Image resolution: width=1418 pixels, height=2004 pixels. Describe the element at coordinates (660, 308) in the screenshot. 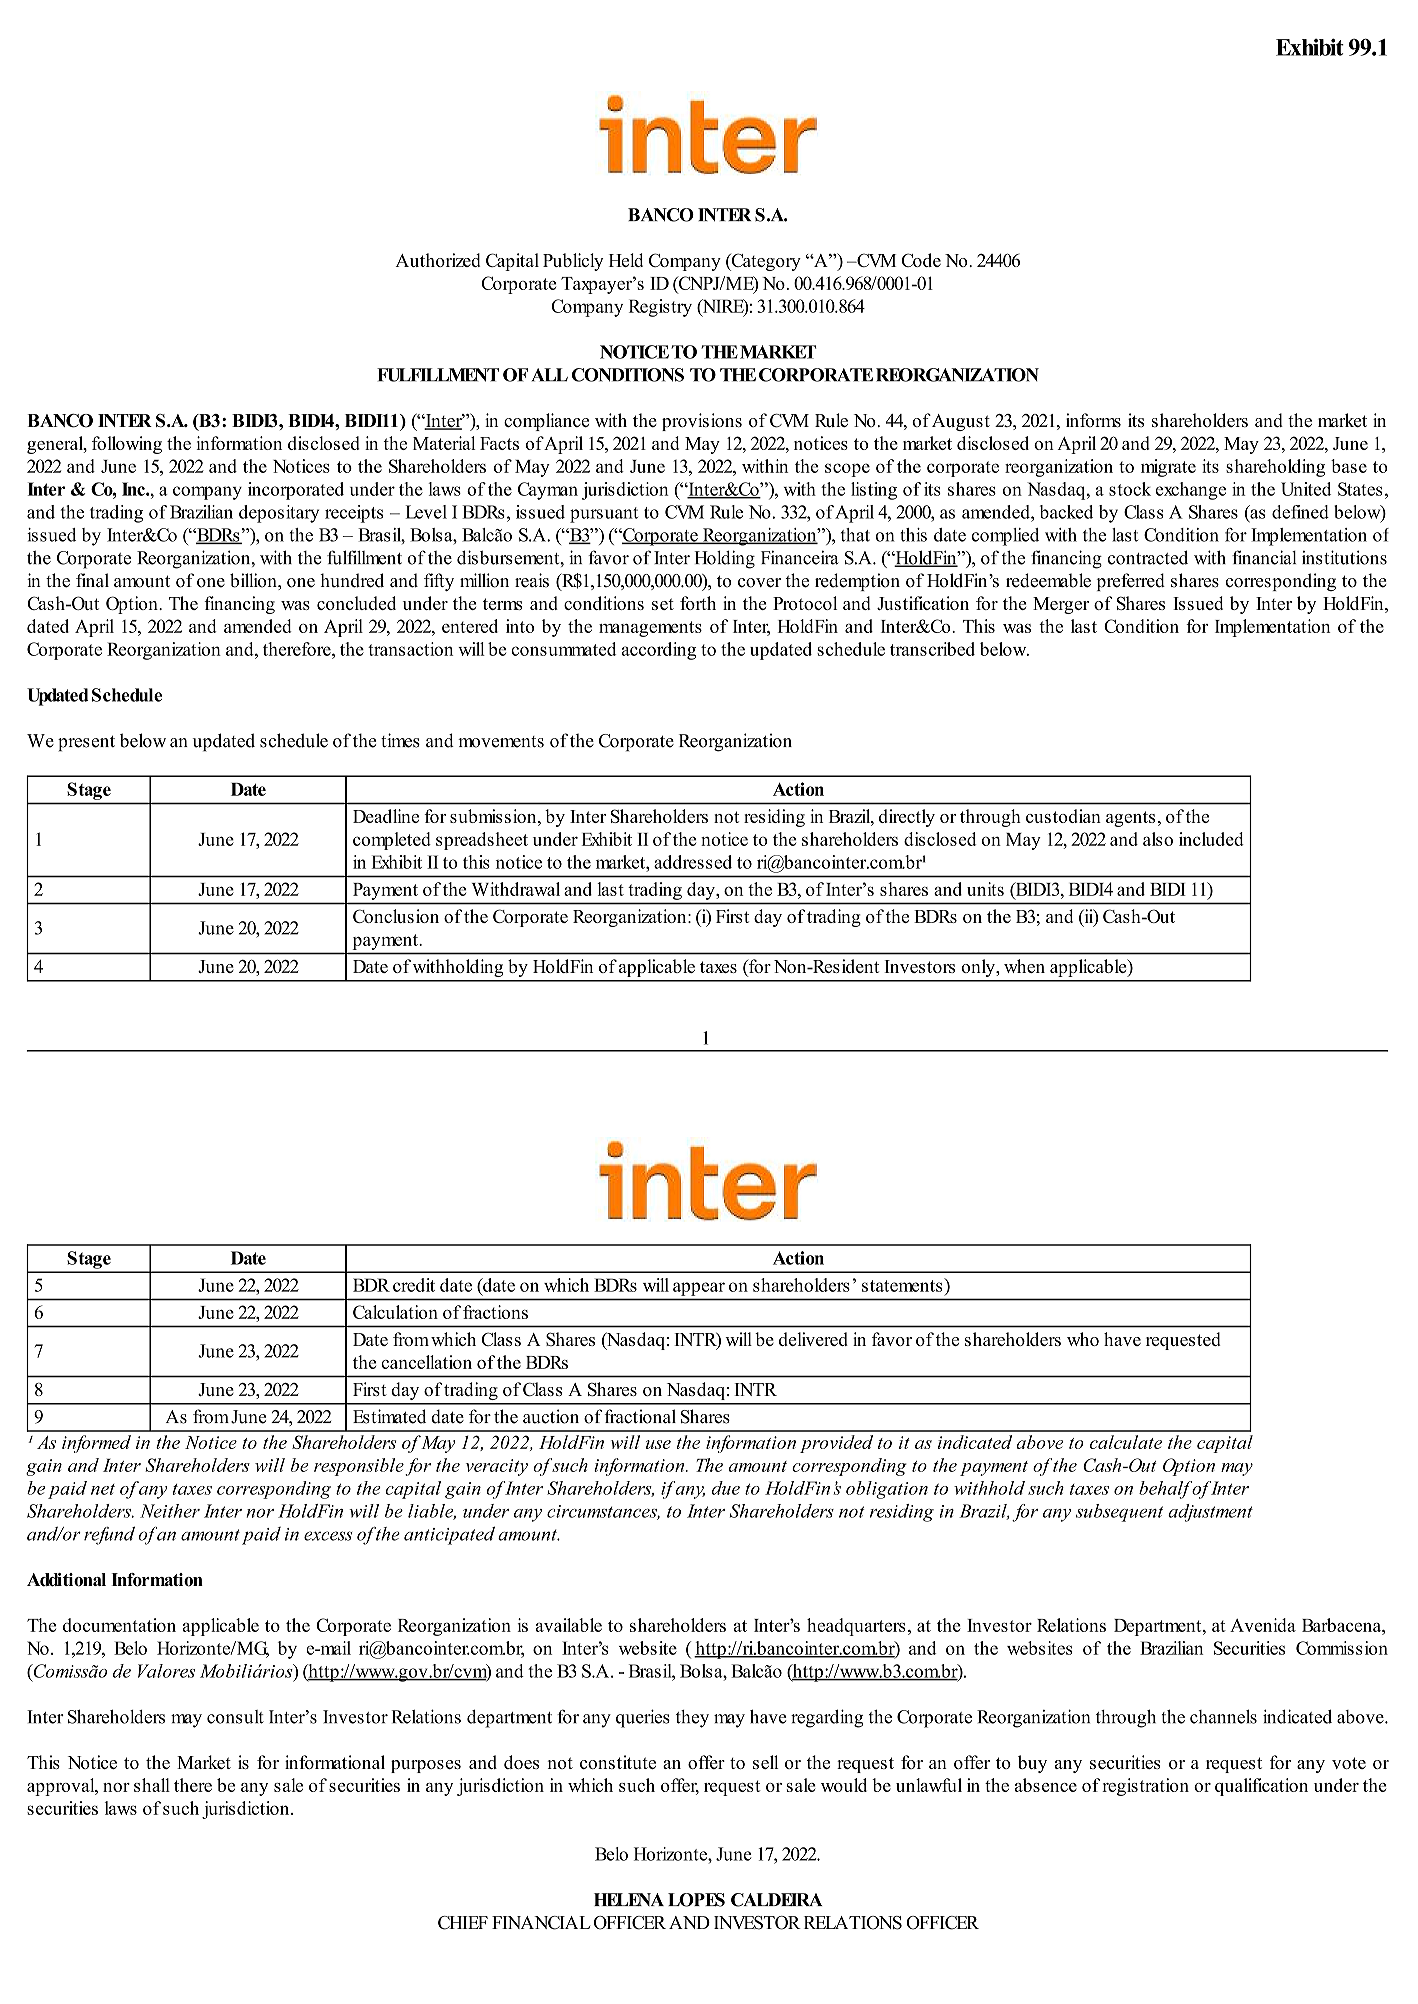

I see `Registry` at that location.
